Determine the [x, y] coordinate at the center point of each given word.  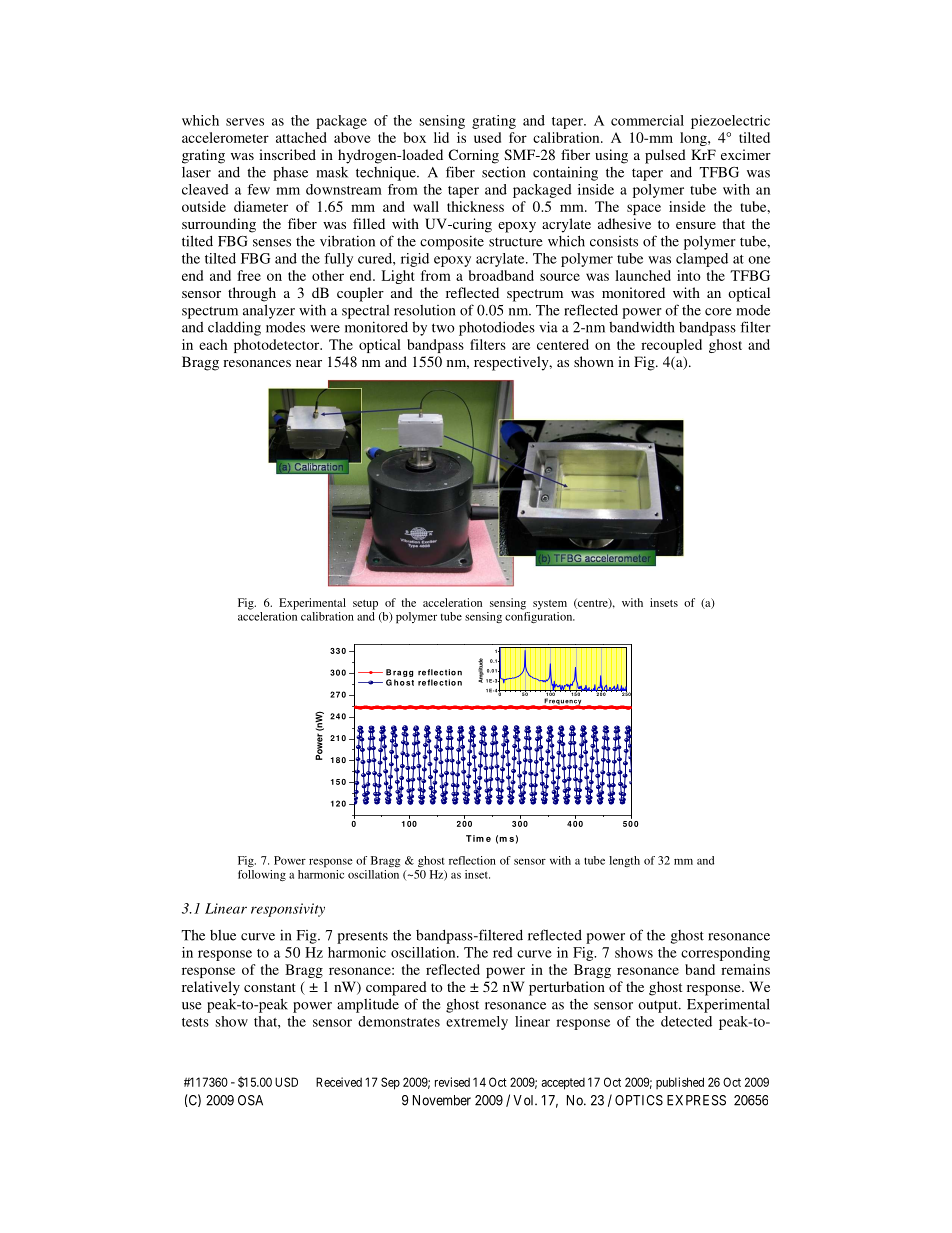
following [262, 875]
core [718, 312]
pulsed [665, 156]
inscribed [287, 154]
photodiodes [497, 328]
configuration [540, 617]
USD [286, 1082]
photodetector [278, 346]
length [624, 861]
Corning [473, 156]
